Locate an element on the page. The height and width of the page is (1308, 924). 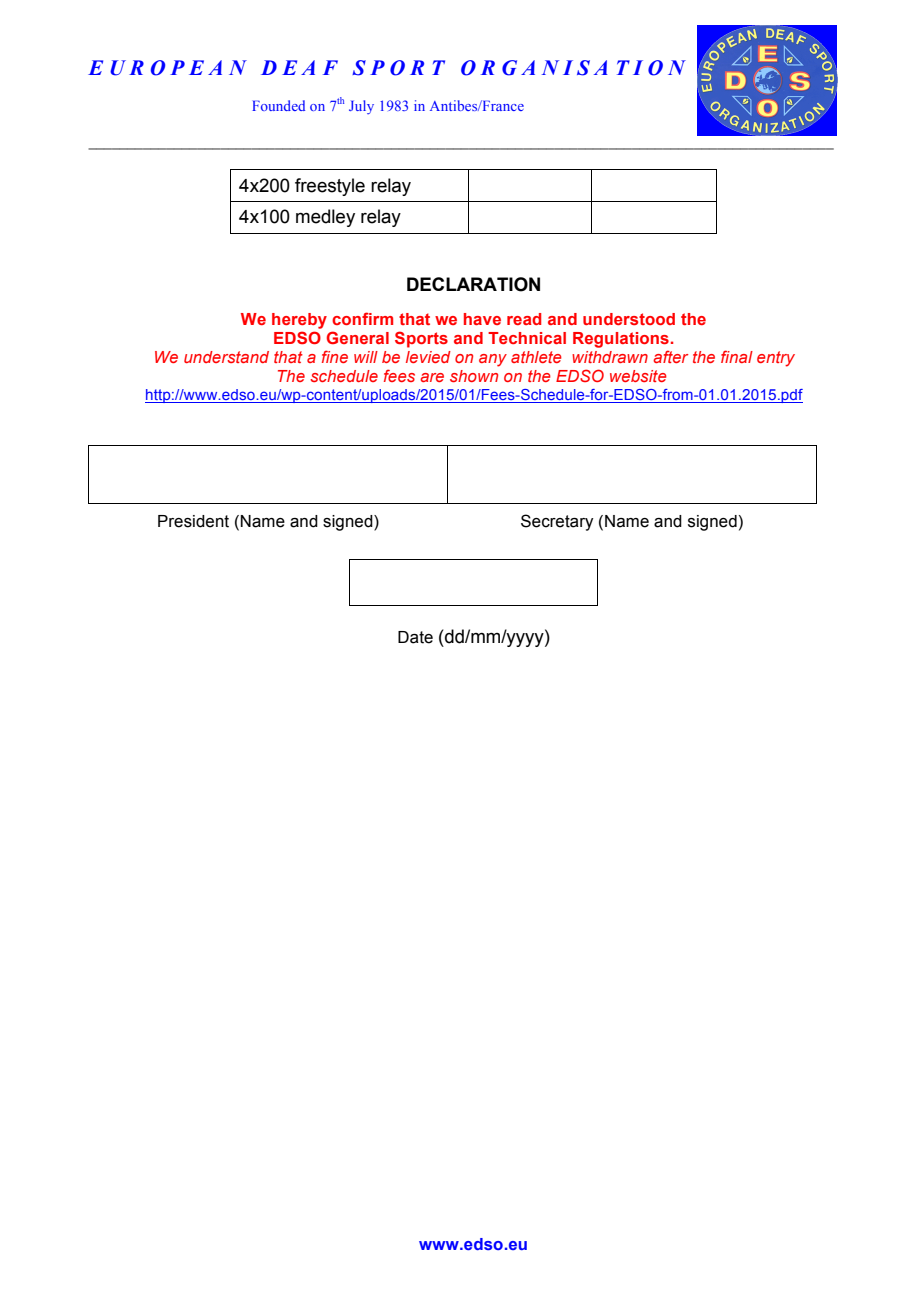
Founded is located at coordinates (278, 105).
